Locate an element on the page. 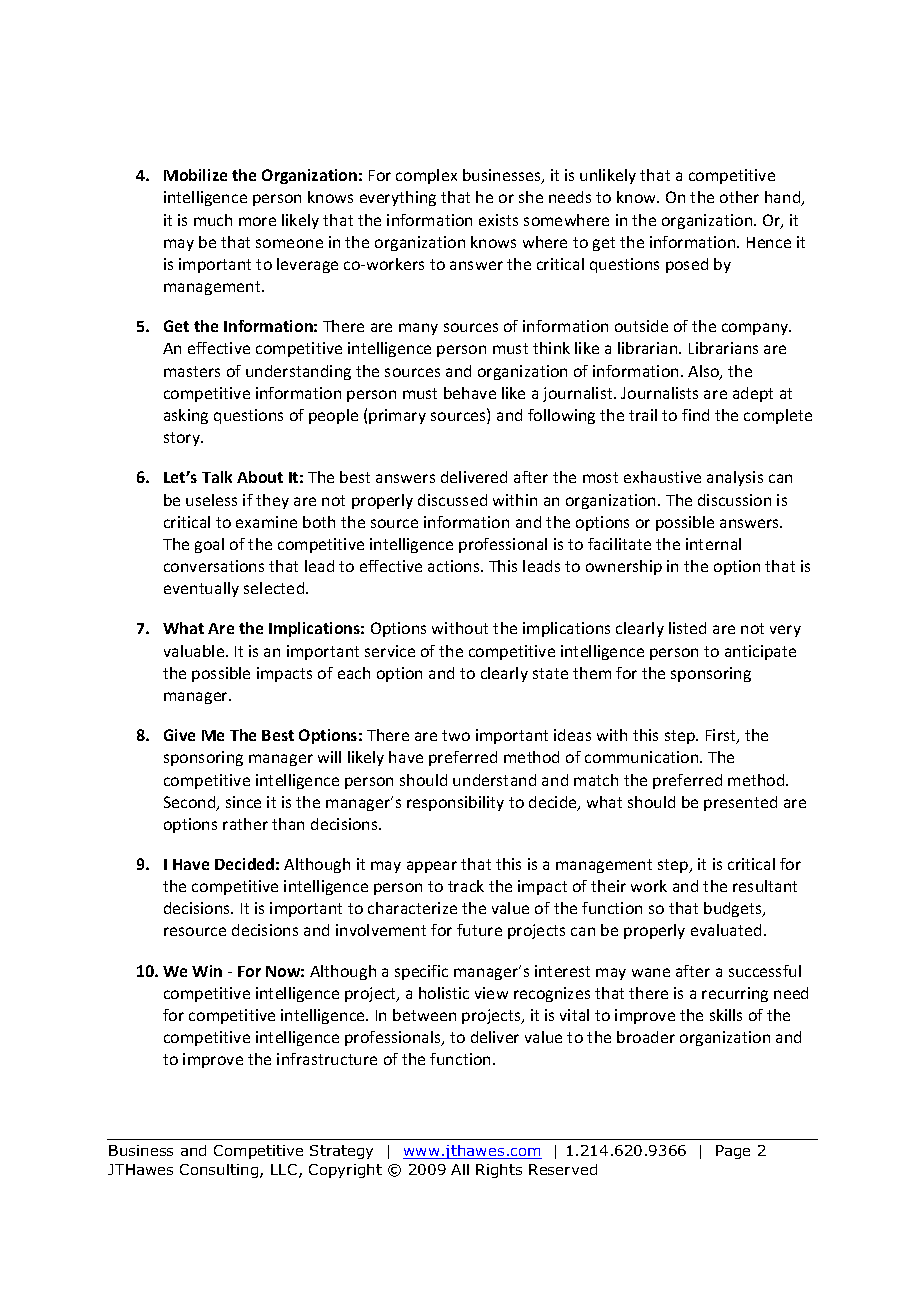 The width and height of the page is (924, 1308). anticipate is located at coordinates (760, 652).
